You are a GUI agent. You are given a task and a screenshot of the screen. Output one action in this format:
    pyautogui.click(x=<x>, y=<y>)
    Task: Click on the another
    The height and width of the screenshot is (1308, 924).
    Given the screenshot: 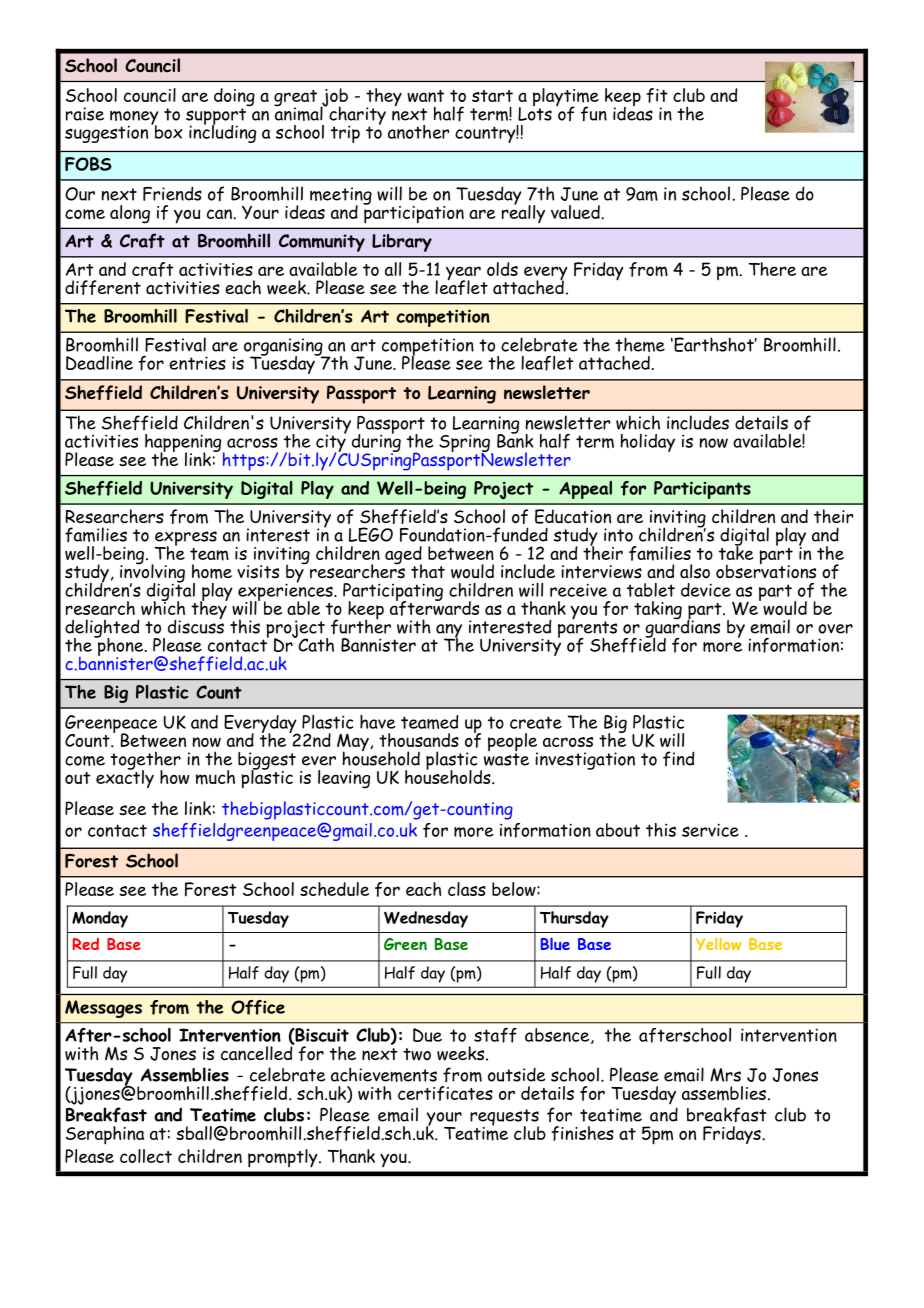 What is the action you would take?
    pyautogui.click(x=418, y=132)
